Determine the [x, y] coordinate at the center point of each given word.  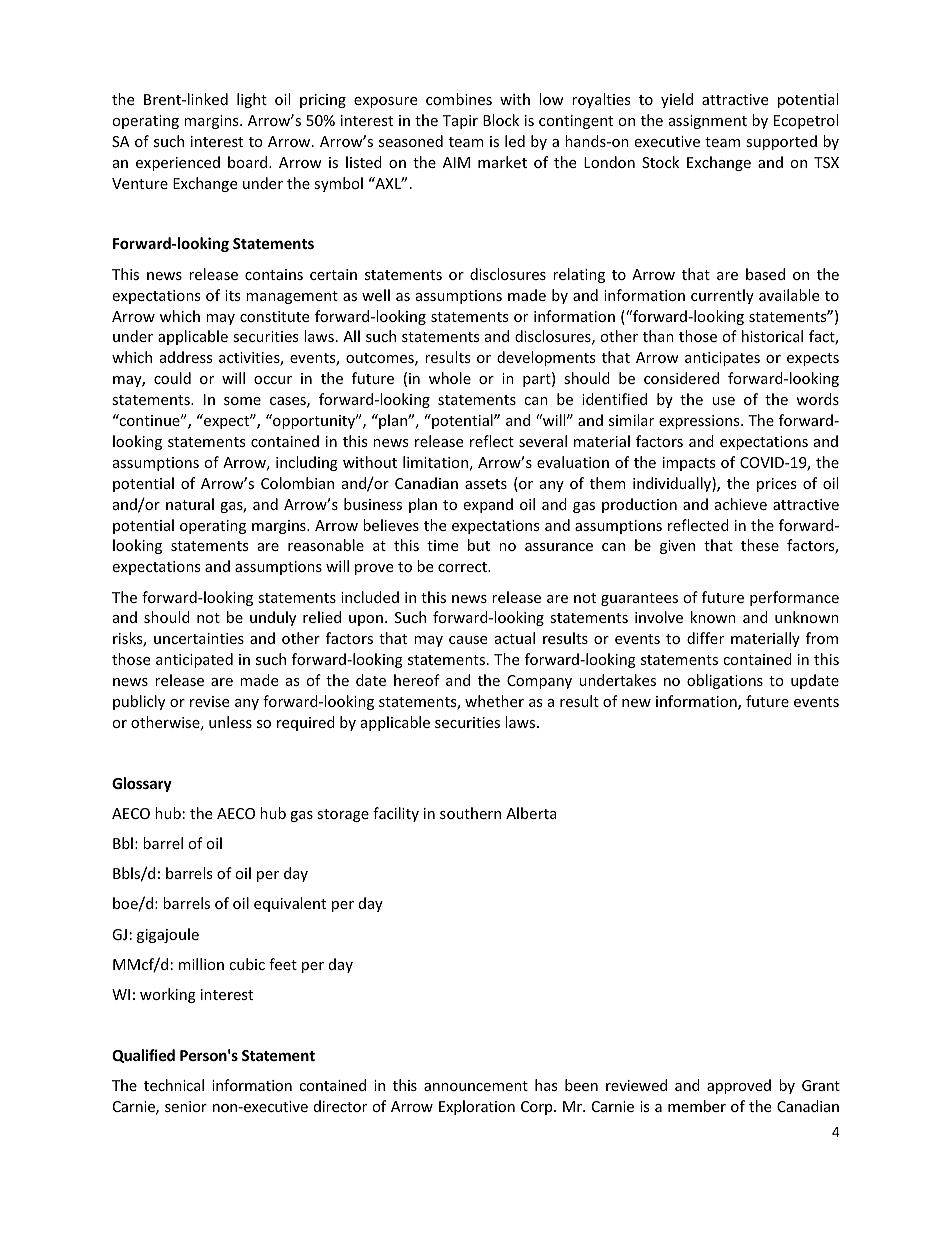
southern [470, 813]
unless [230, 722]
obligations [725, 681]
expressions [700, 422]
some [242, 401]
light [252, 100]
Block [501, 120]
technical [174, 1085]
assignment [708, 122]
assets [486, 484]
